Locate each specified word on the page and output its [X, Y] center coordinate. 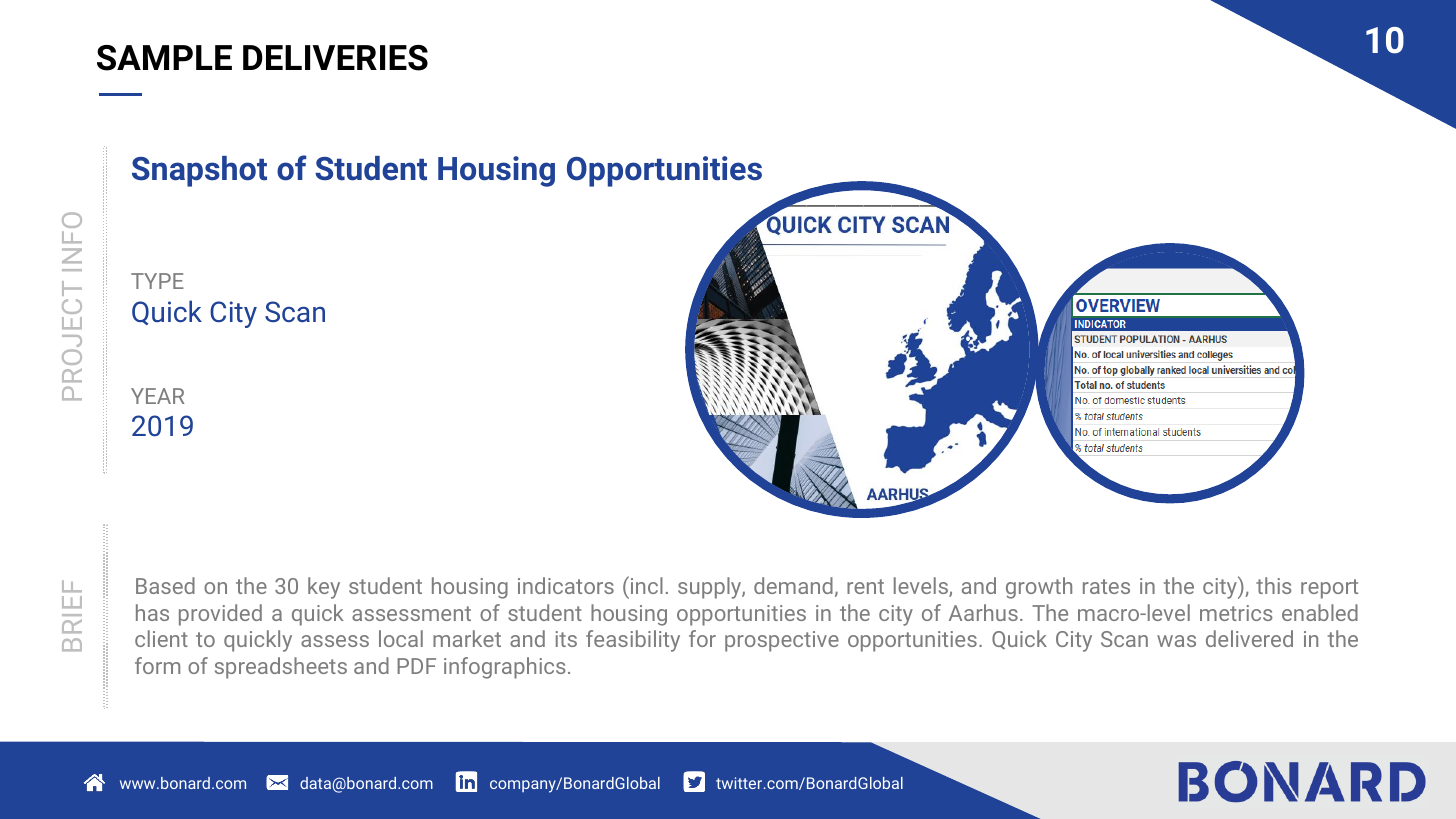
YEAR [158, 396]
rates [1106, 586]
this [1274, 585]
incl [645, 585]
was [1176, 641]
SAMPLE [164, 58]
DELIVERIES [335, 58]
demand [793, 585]
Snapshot [199, 171]
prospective [782, 641]
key [324, 588]
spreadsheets [281, 668]
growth [1039, 588]
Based [165, 585]
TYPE [157, 281]
